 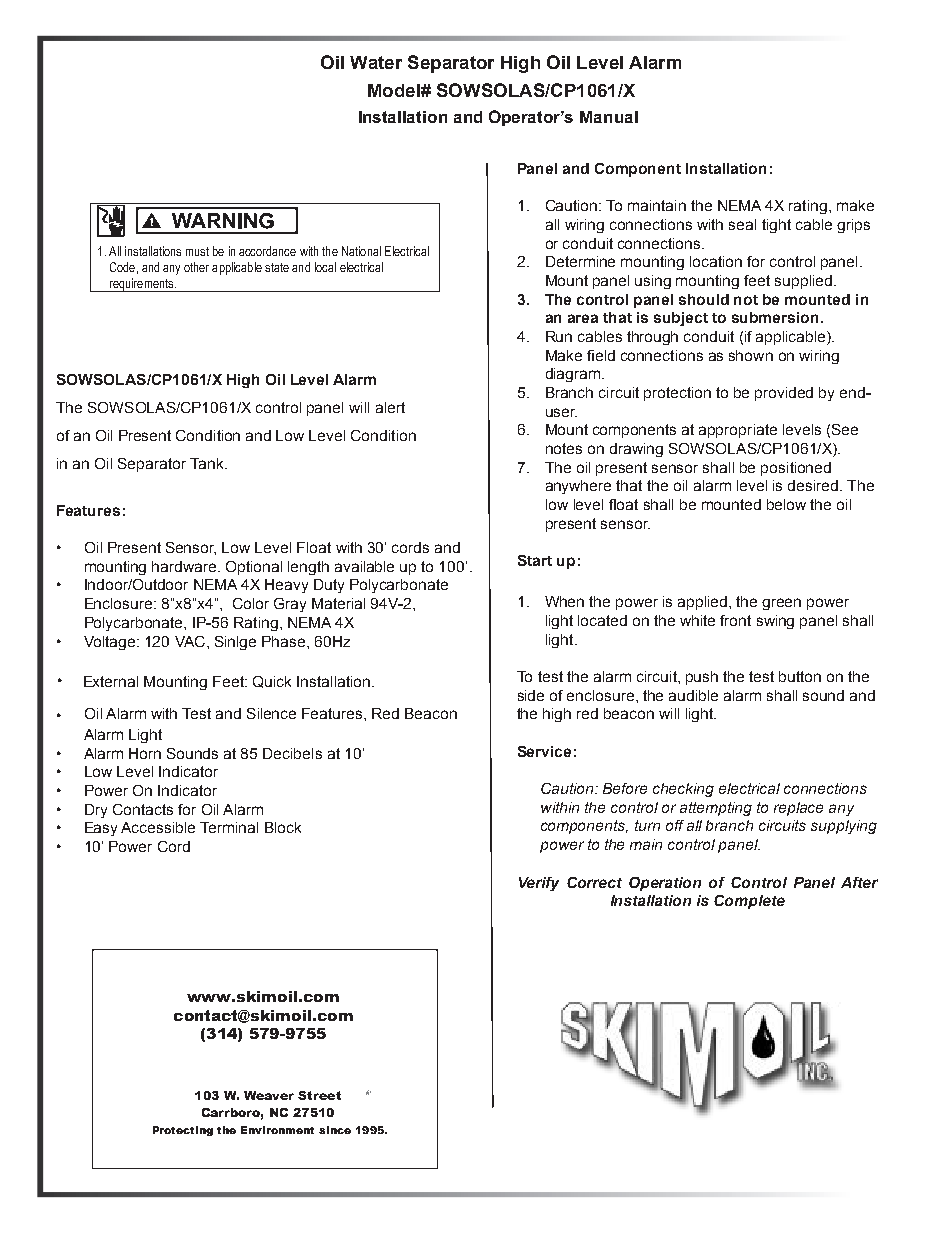 What do you see at coordinates (335, 1130) in the screenshot?
I see `since` at bounding box center [335, 1130].
